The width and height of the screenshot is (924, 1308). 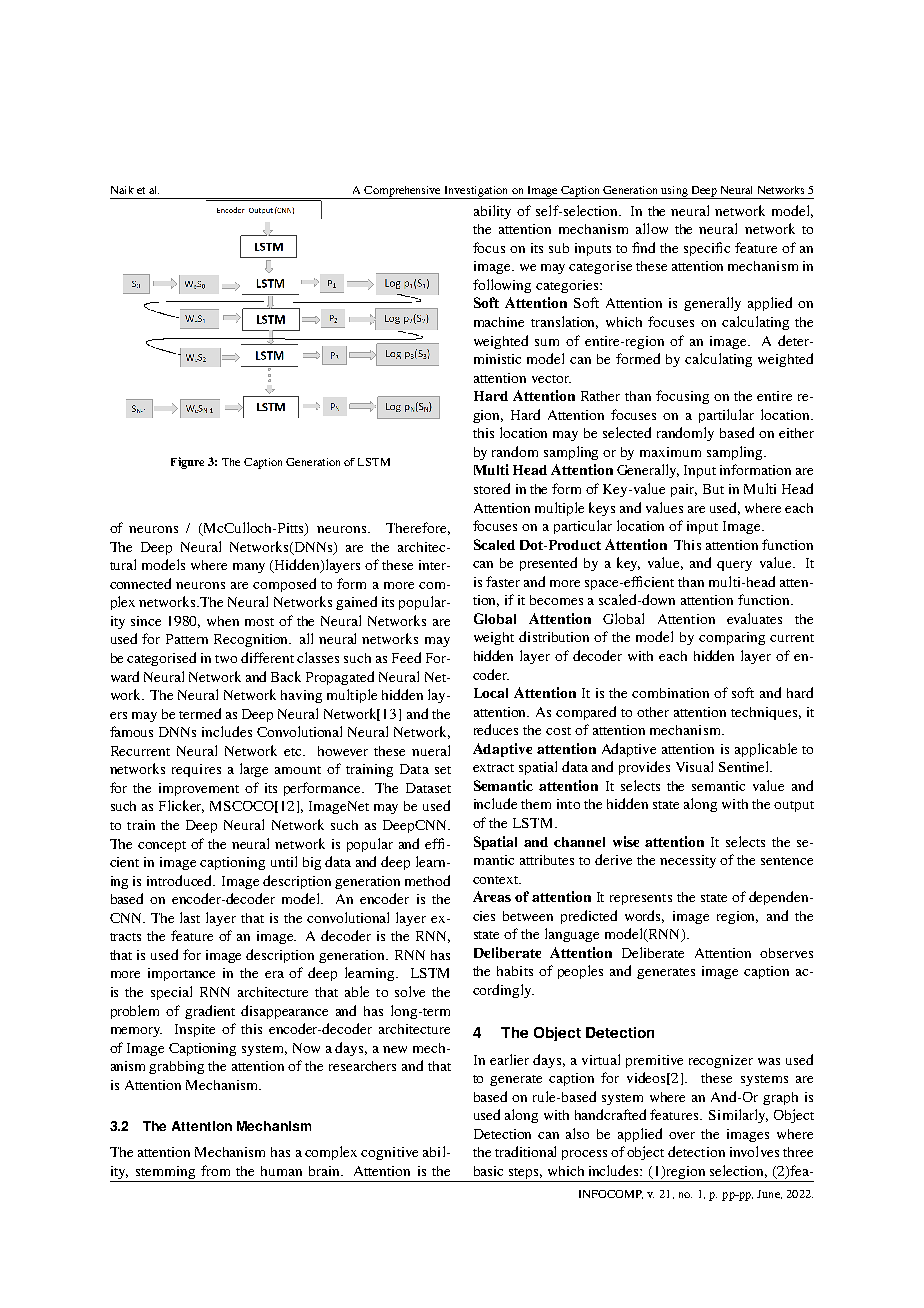 What do you see at coordinates (187, 639) in the screenshot?
I see `Pattern` at bounding box center [187, 639].
